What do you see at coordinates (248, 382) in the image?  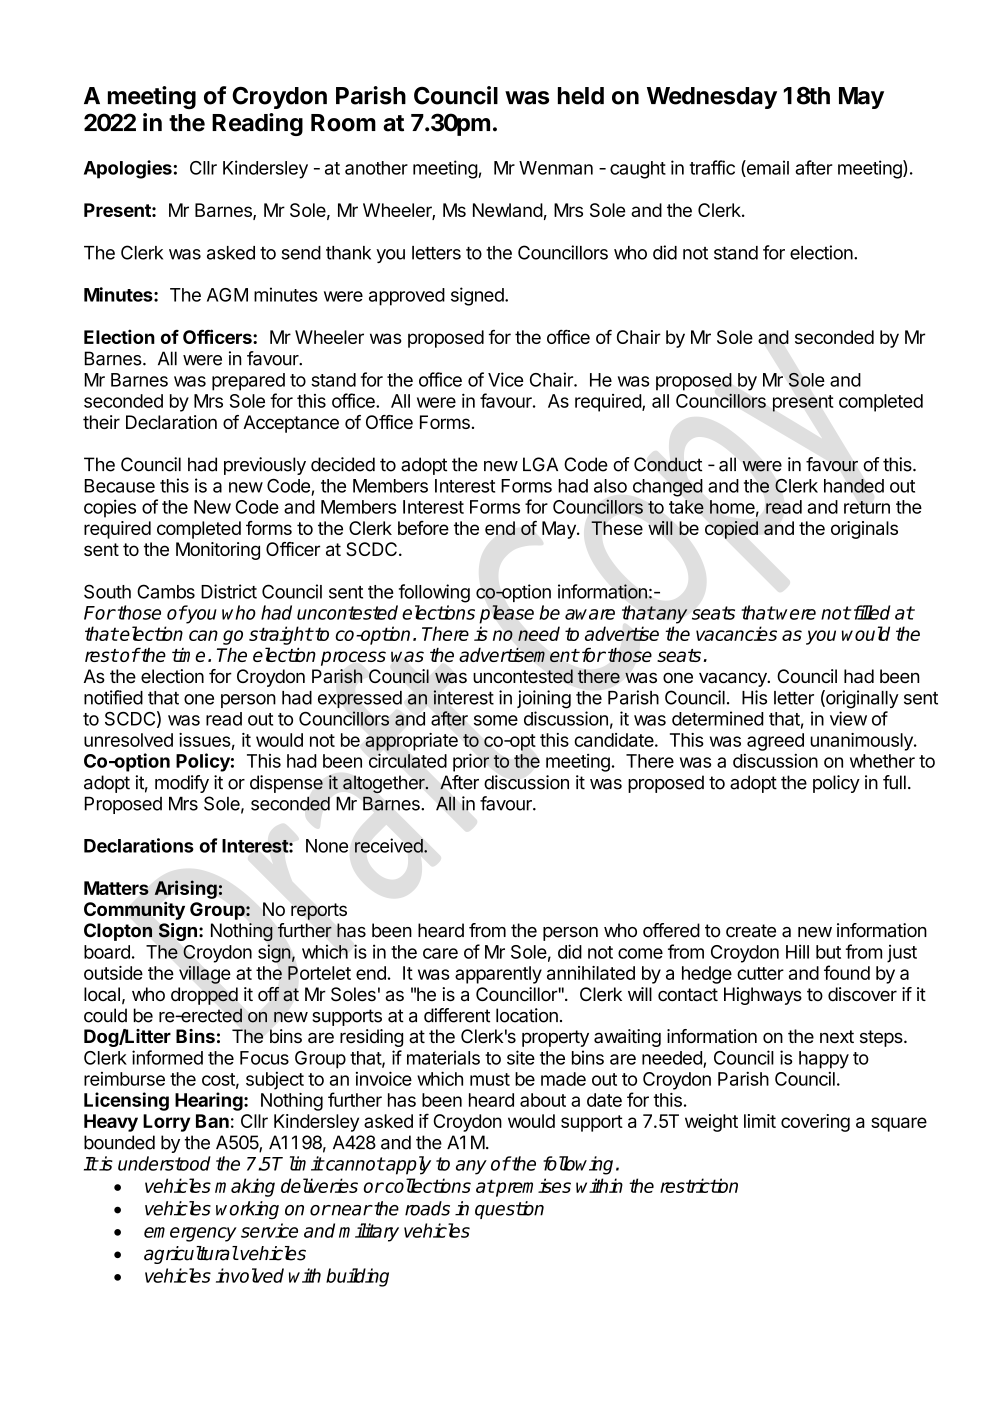 I see `prepared` at bounding box center [248, 382].
